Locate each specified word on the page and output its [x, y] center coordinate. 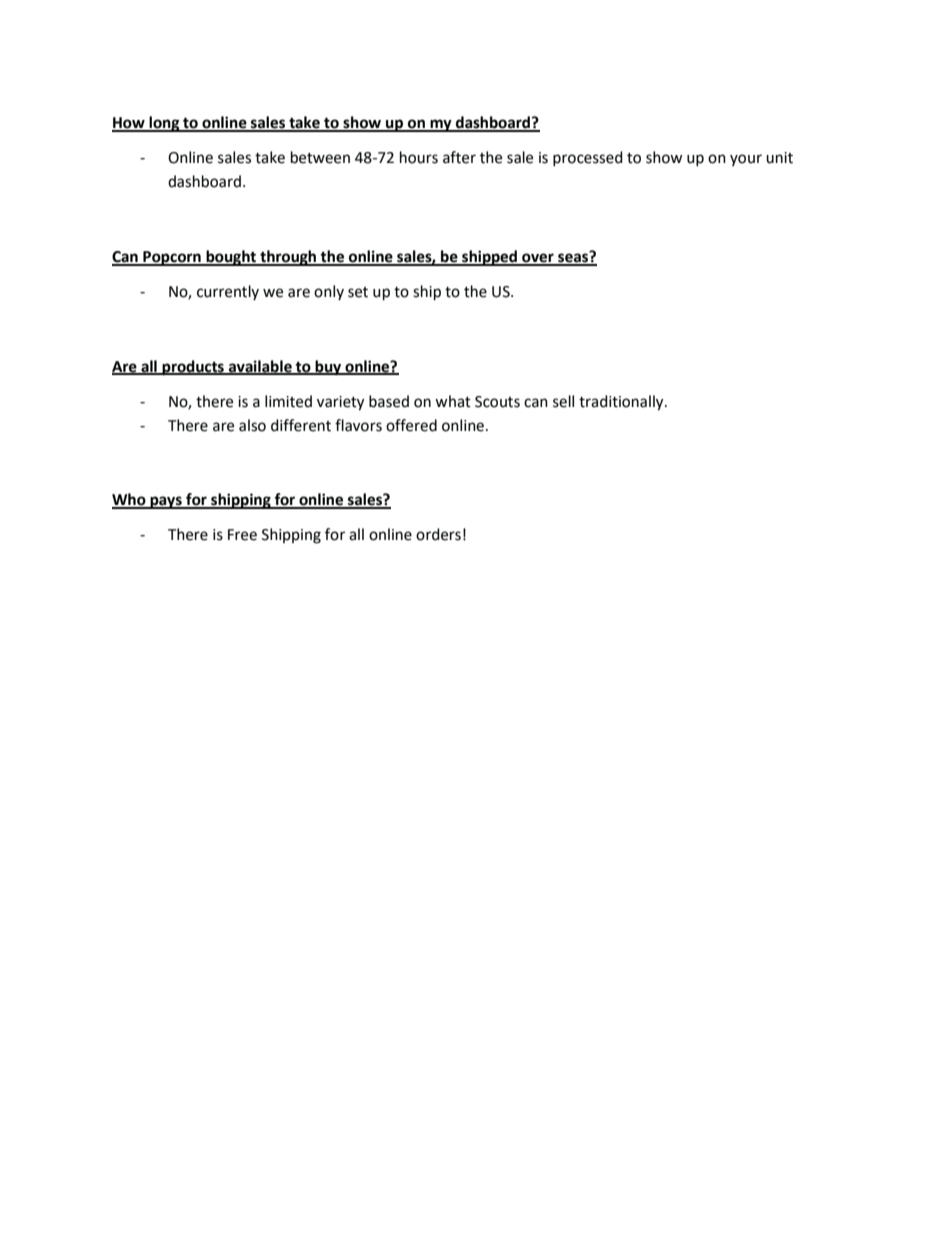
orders [438, 534]
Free [242, 535]
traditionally [622, 403]
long [164, 124]
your [746, 160]
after [459, 157]
